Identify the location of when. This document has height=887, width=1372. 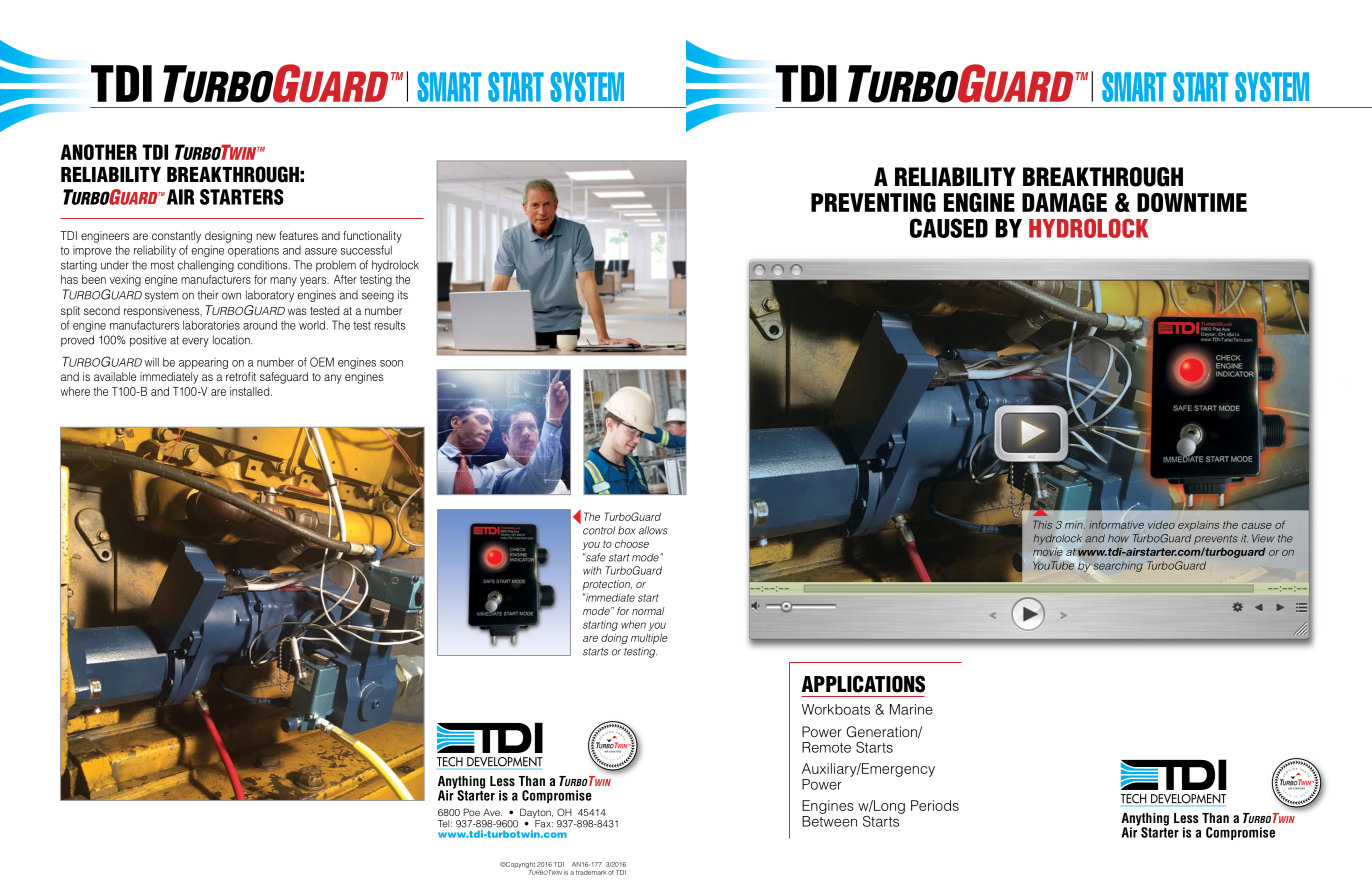
(633, 624).
